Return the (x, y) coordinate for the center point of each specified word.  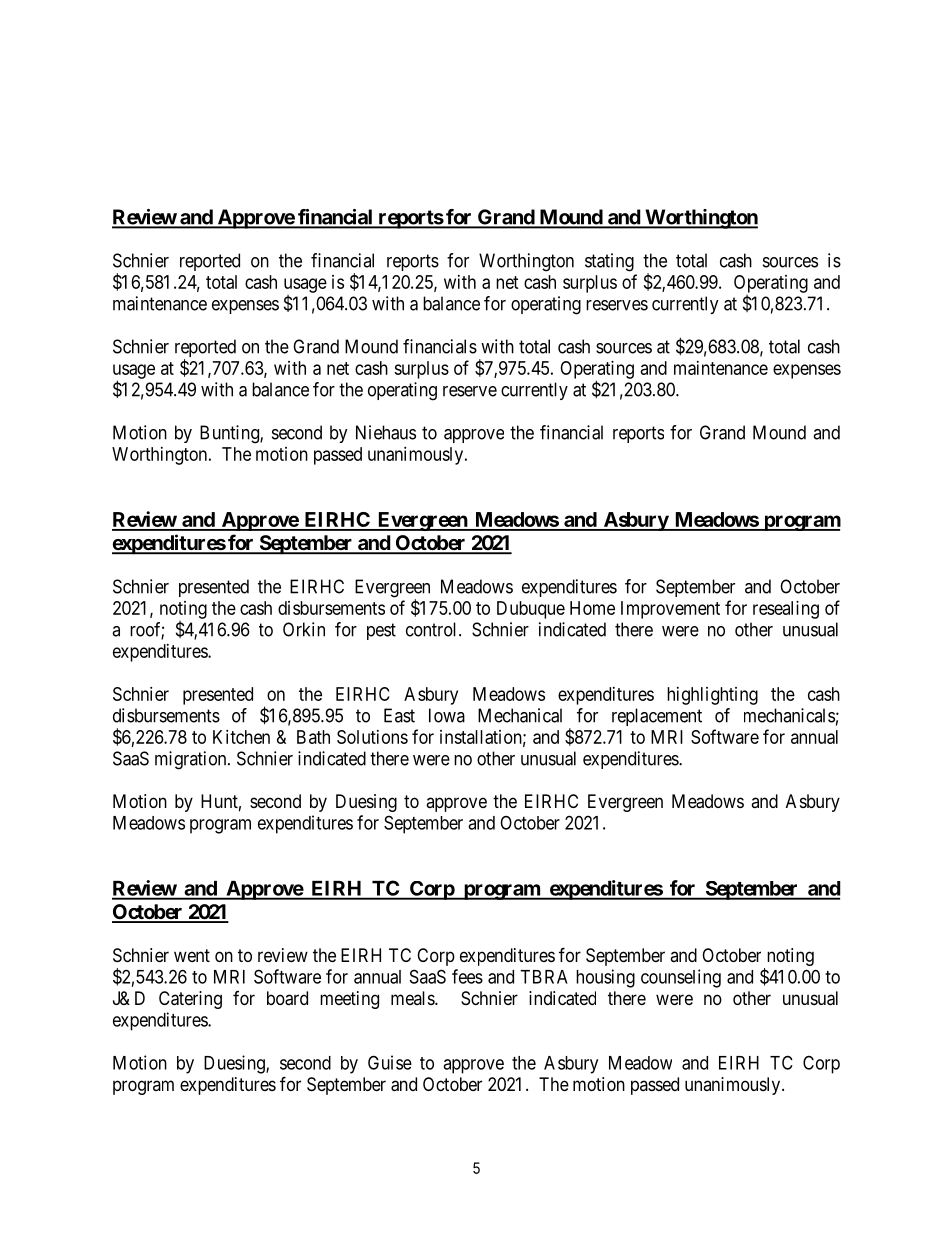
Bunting (230, 434)
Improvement (670, 610)
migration (192, 760)
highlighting (712, 696)
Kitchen (241, 737)
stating (609, 262)
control (433, 629)
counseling (681, 978)
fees (467, 976)
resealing (786, 610)
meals (413, 998)
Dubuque (531, 610)
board (287, 998)
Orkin (304, 629)
